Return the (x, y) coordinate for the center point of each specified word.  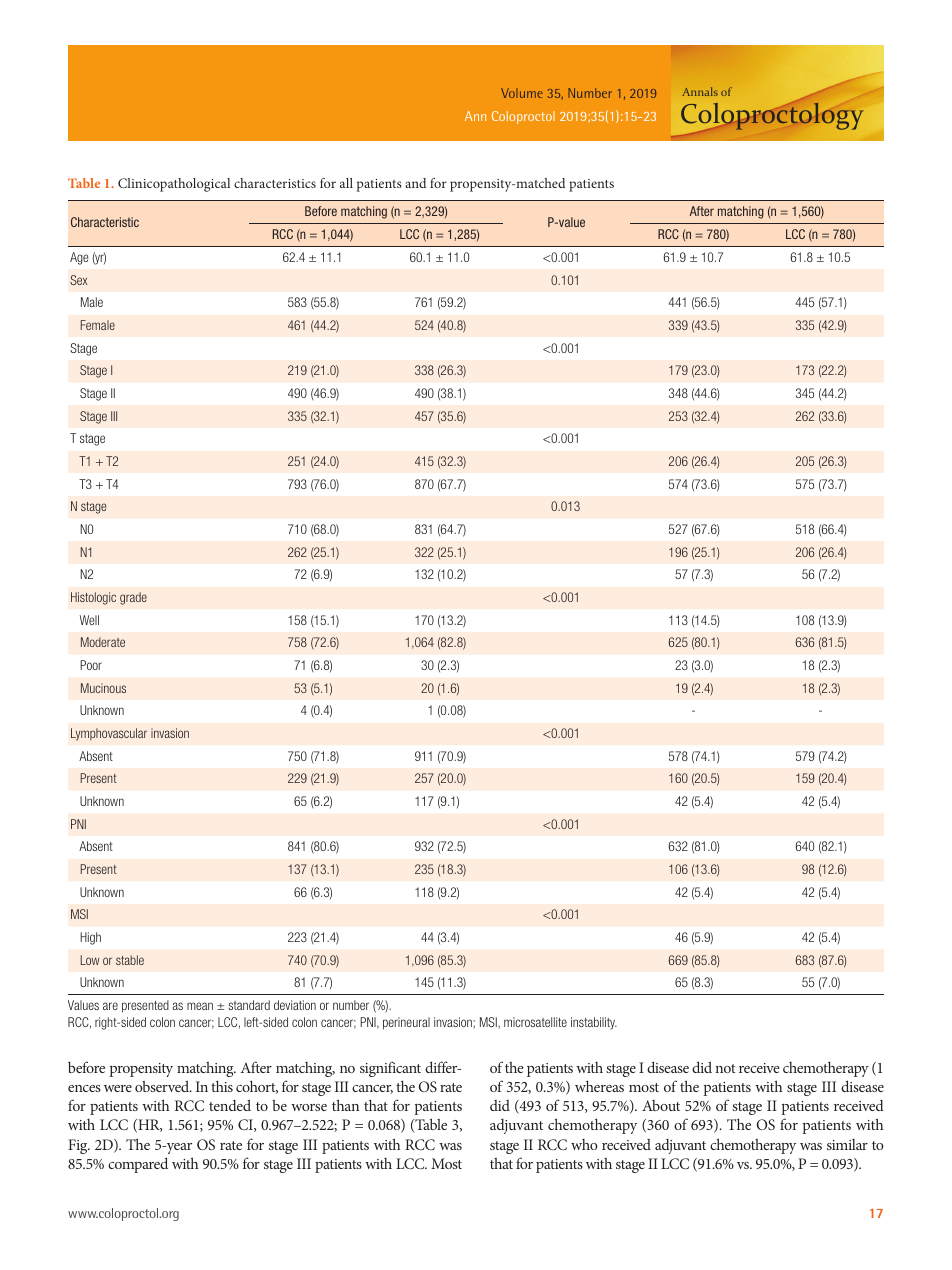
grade (133, 598)
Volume (521, 93)
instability (594, 1023)
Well (89, 620)
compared (138, 1165)
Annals (700, 91)
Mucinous (103, 688)
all (346, 183)
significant (390, 1069)
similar (847, 1144)
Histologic (93, 598)
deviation (295, 1005)
